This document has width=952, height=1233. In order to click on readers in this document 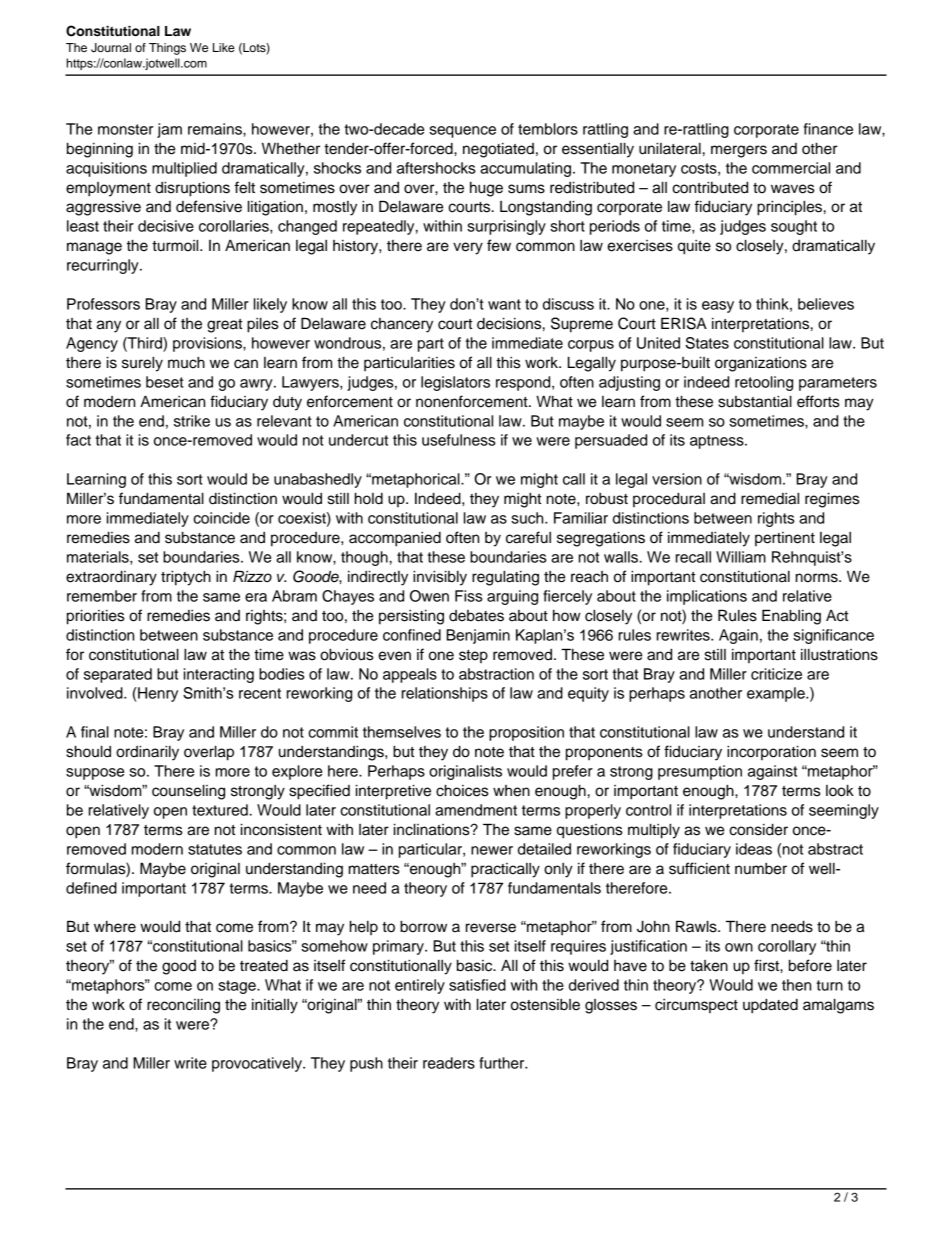, I will do `click(449, 1063)`.
